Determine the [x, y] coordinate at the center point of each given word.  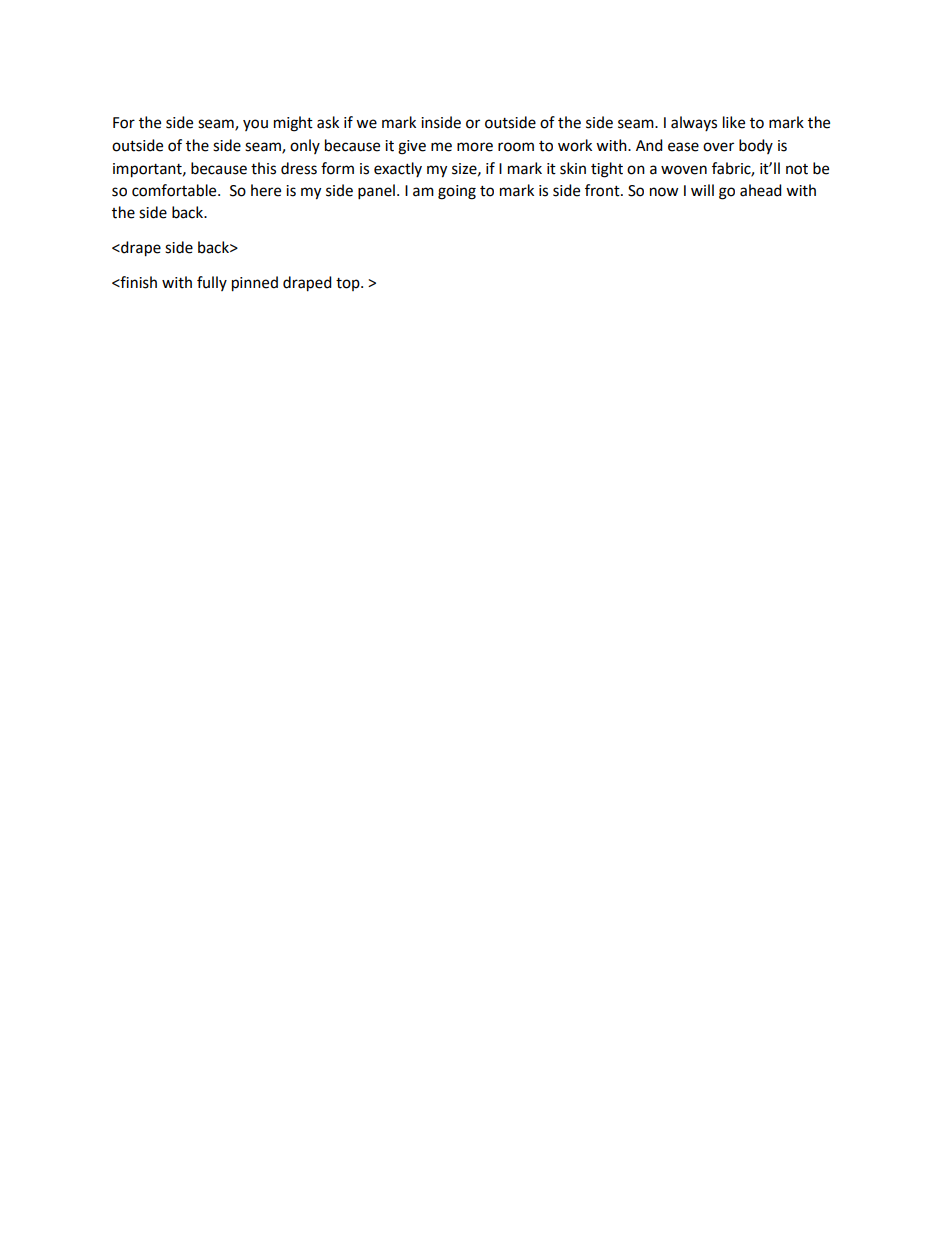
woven [684, 170]
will [702, 190]
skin [573, 168]
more [475, 147]
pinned [255, 284]
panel [376, 192]
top [349, 284]
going [457, 192]
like [734, 122]
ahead [761, 190]
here [266, 190]
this [263, 168]
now [664, 192]
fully [212, 283]
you [255, 125]
